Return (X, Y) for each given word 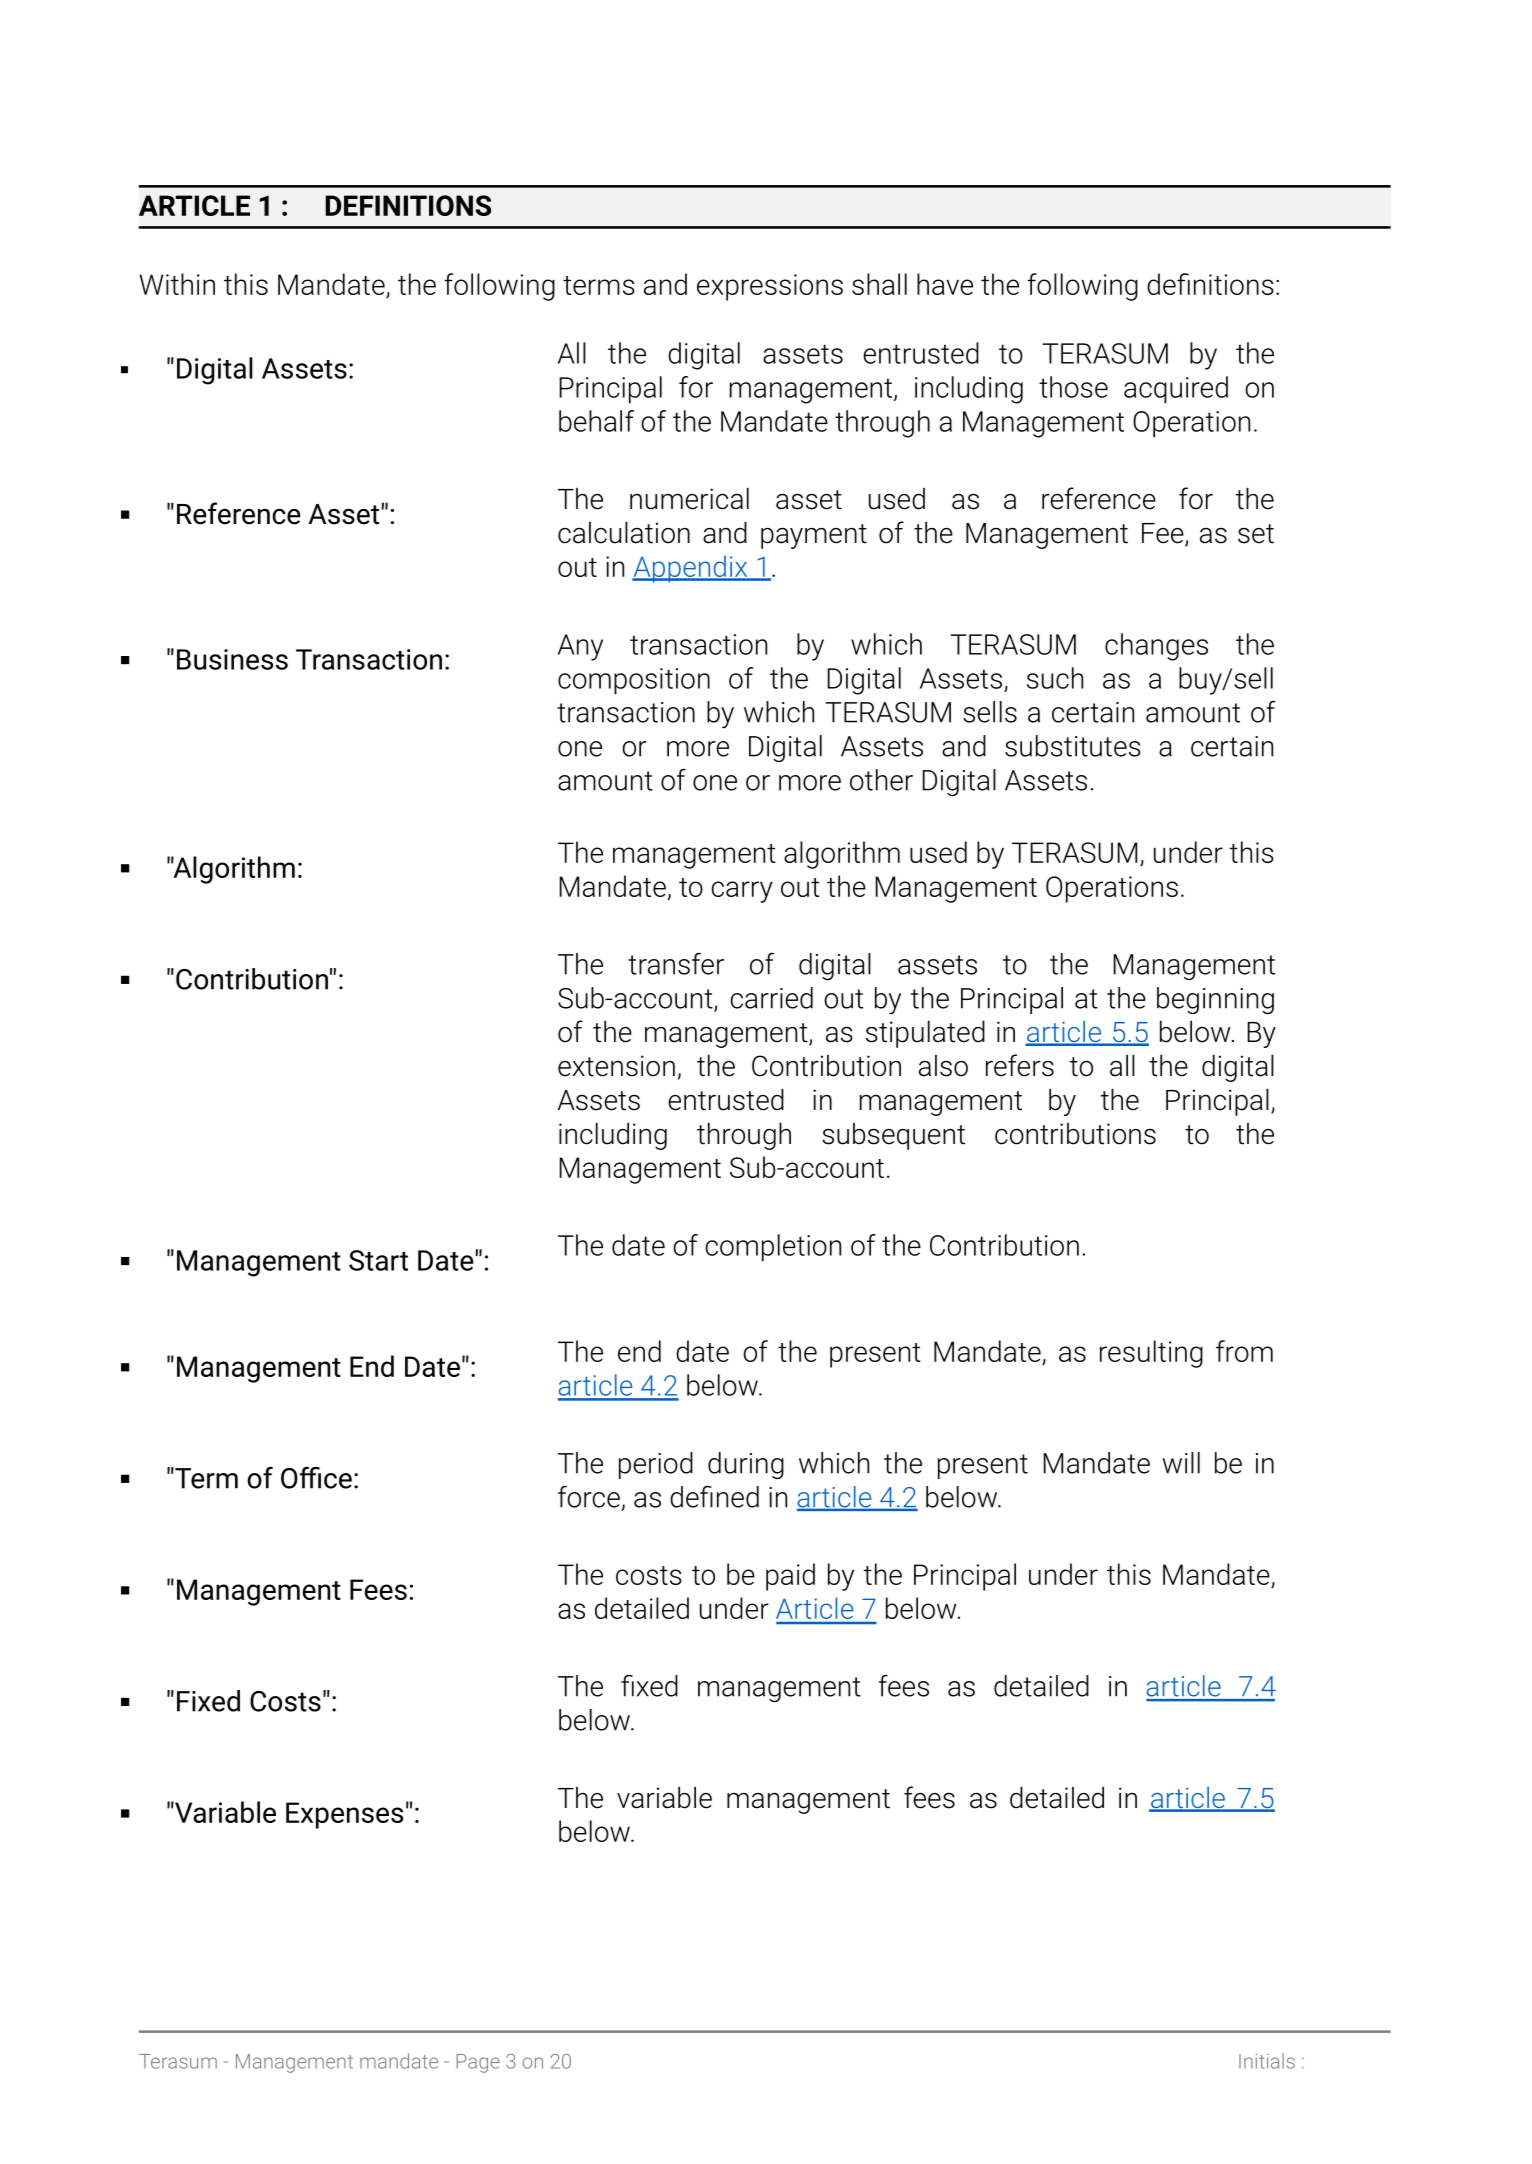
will (1181, 1463)
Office (316, 1477)
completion (773, 1248)
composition (634, 681)
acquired (1176, 390)
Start (378, 1260)
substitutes (1073, 746)
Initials (1267, 2061)
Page (478, 2063)
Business (232, 659)
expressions (770, 287)
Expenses (344, 1815)
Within (177, 284)
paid (790, 1577)
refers (1020, 1065)
